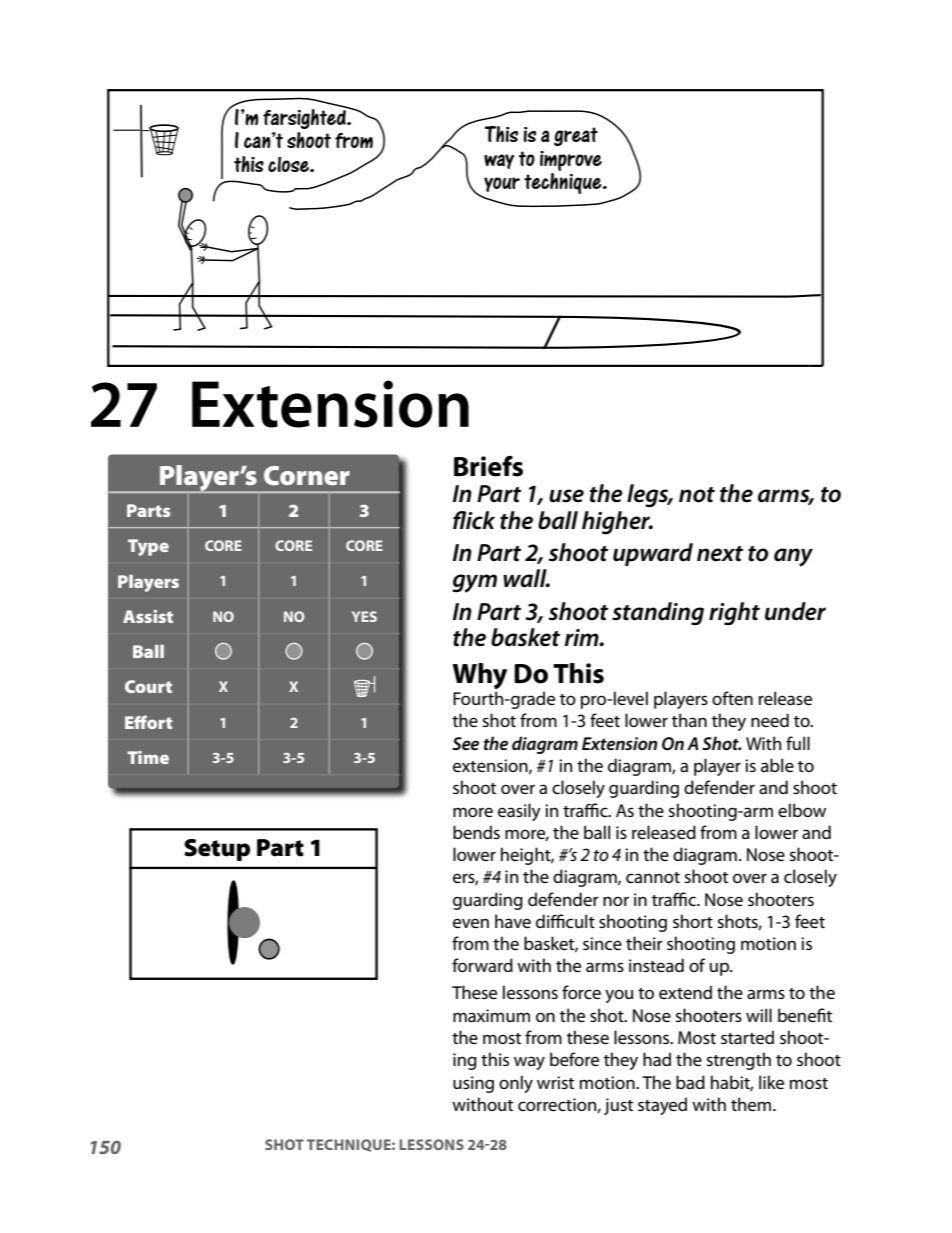 Image resolution: width=952 pixels, height=1233 pixels. Describe the element at coordinates (473, 1084) in the image. I see `using` at that location.
